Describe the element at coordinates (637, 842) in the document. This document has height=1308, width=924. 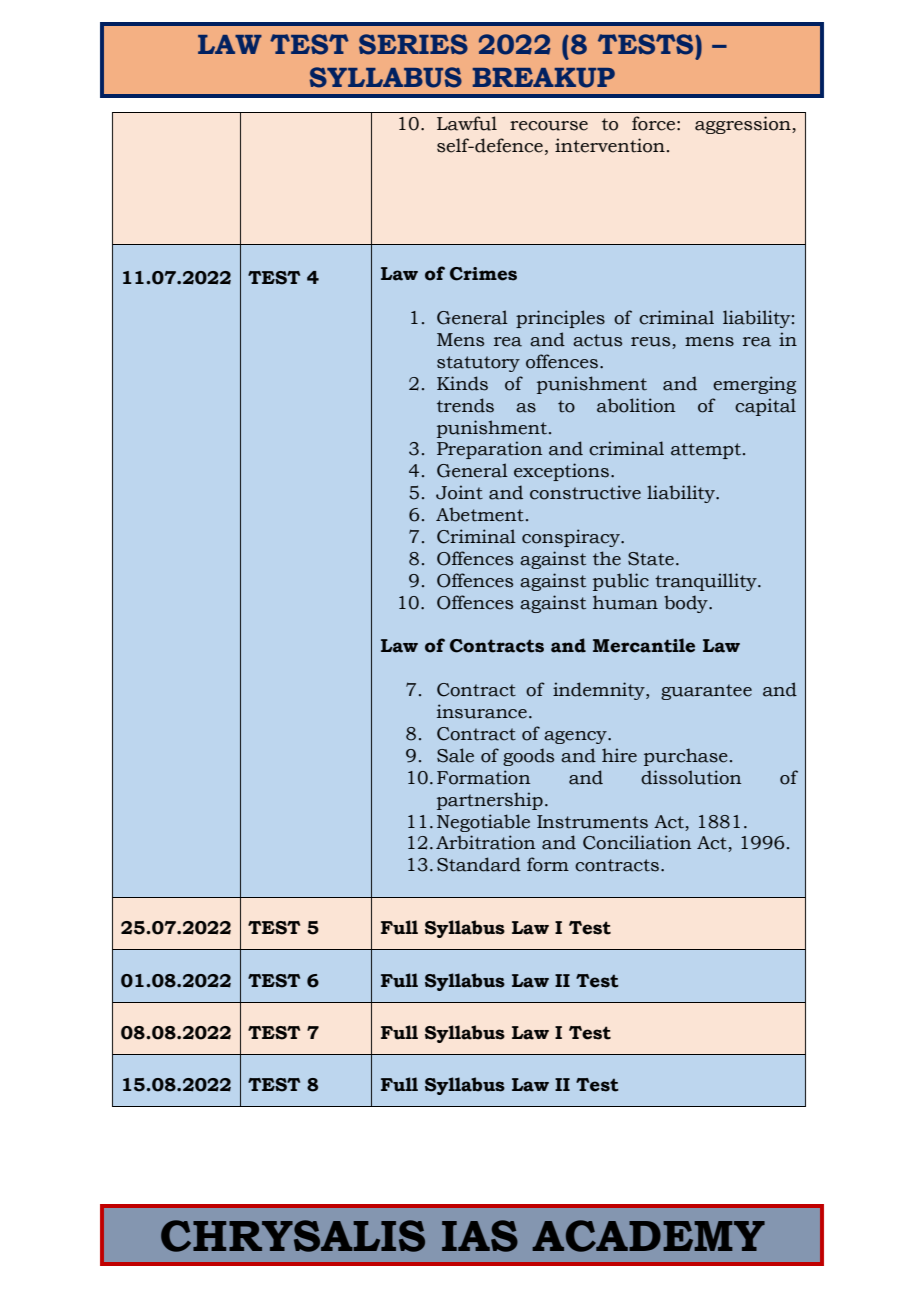
I see `Conciliation` at that location.
